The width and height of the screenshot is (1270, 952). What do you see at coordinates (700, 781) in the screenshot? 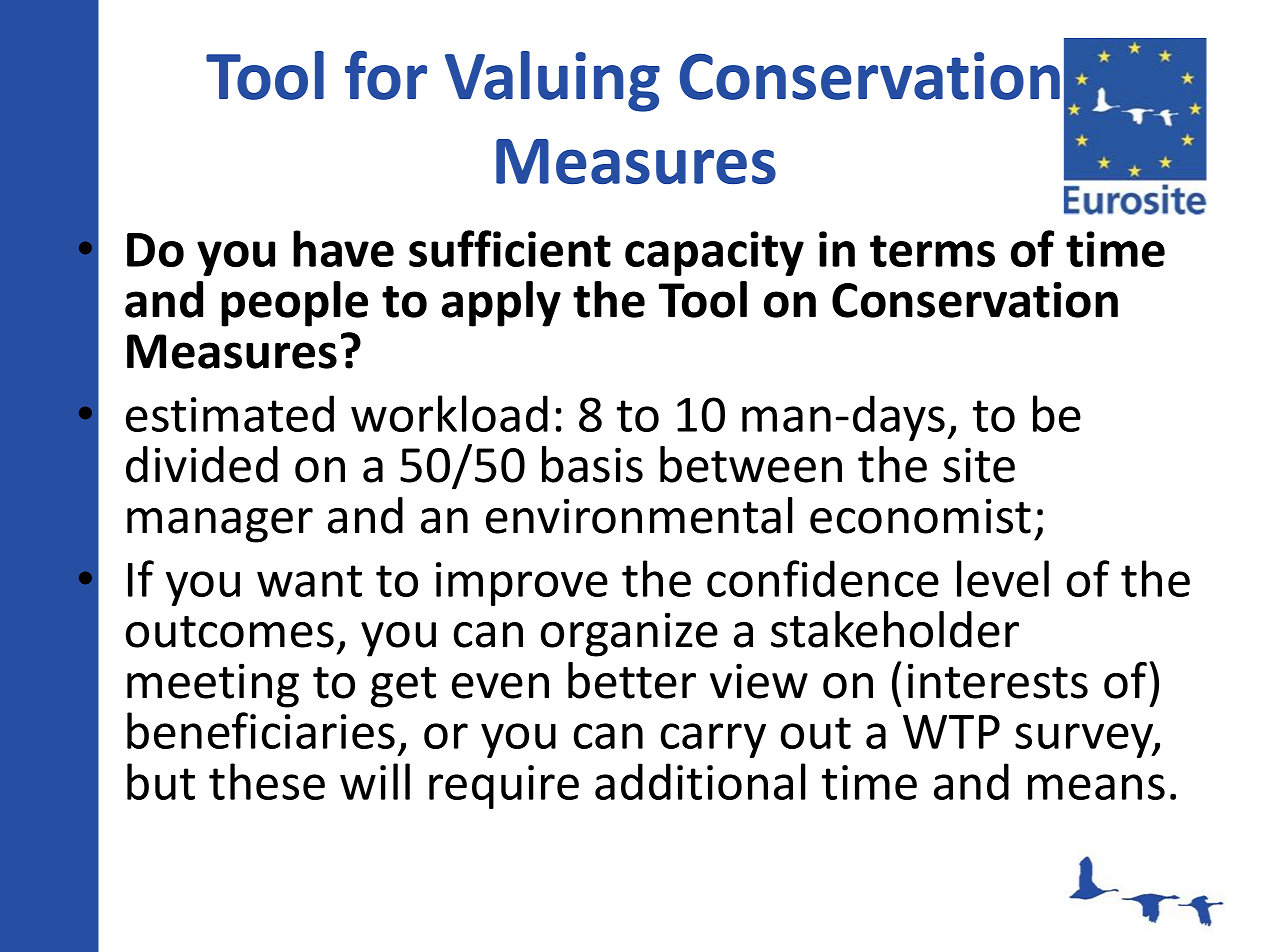
I see `additional` at bounding box center [700, 781].
